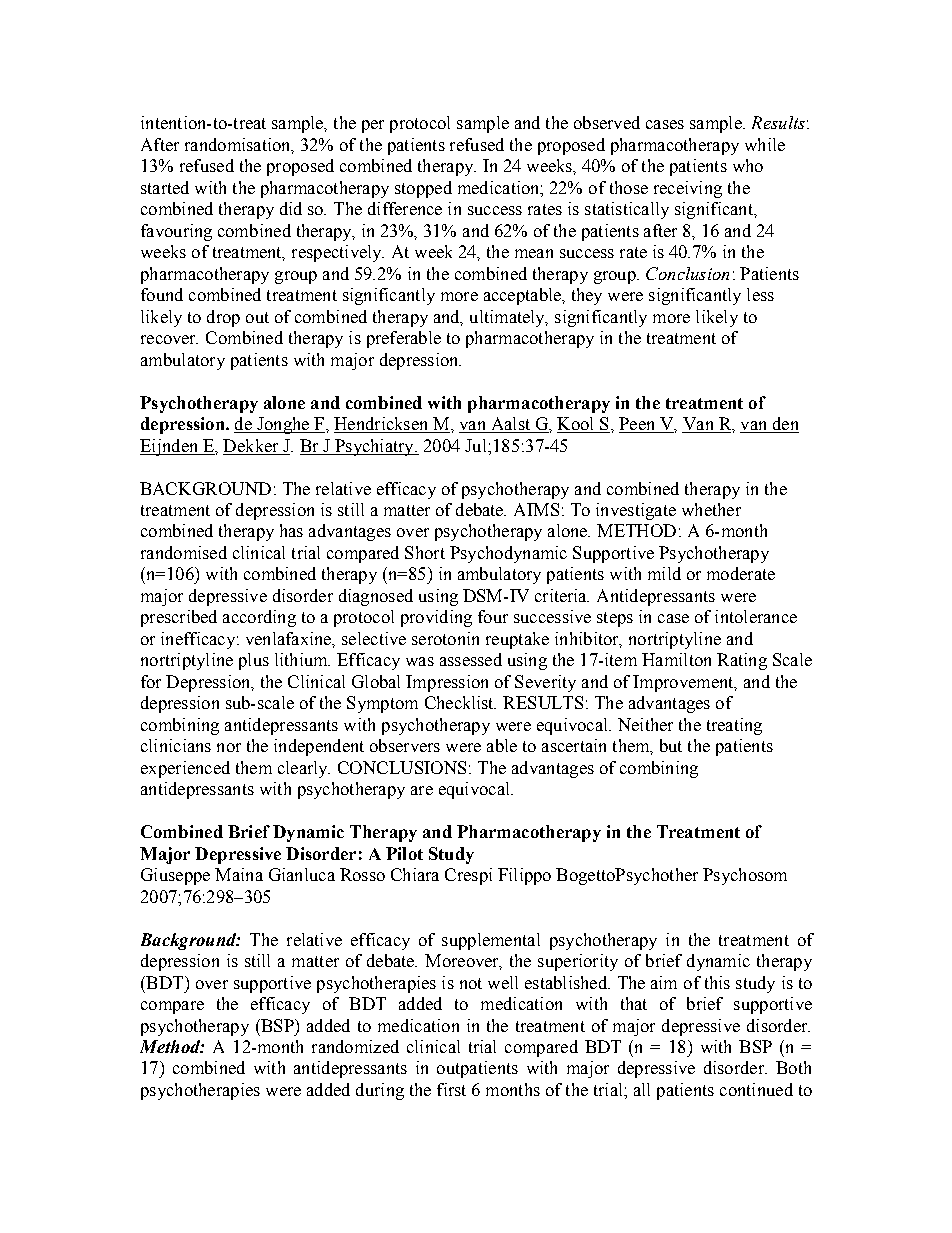 The height and width of the document is (1233, 952). I want to click on four, so click(493, 616).
